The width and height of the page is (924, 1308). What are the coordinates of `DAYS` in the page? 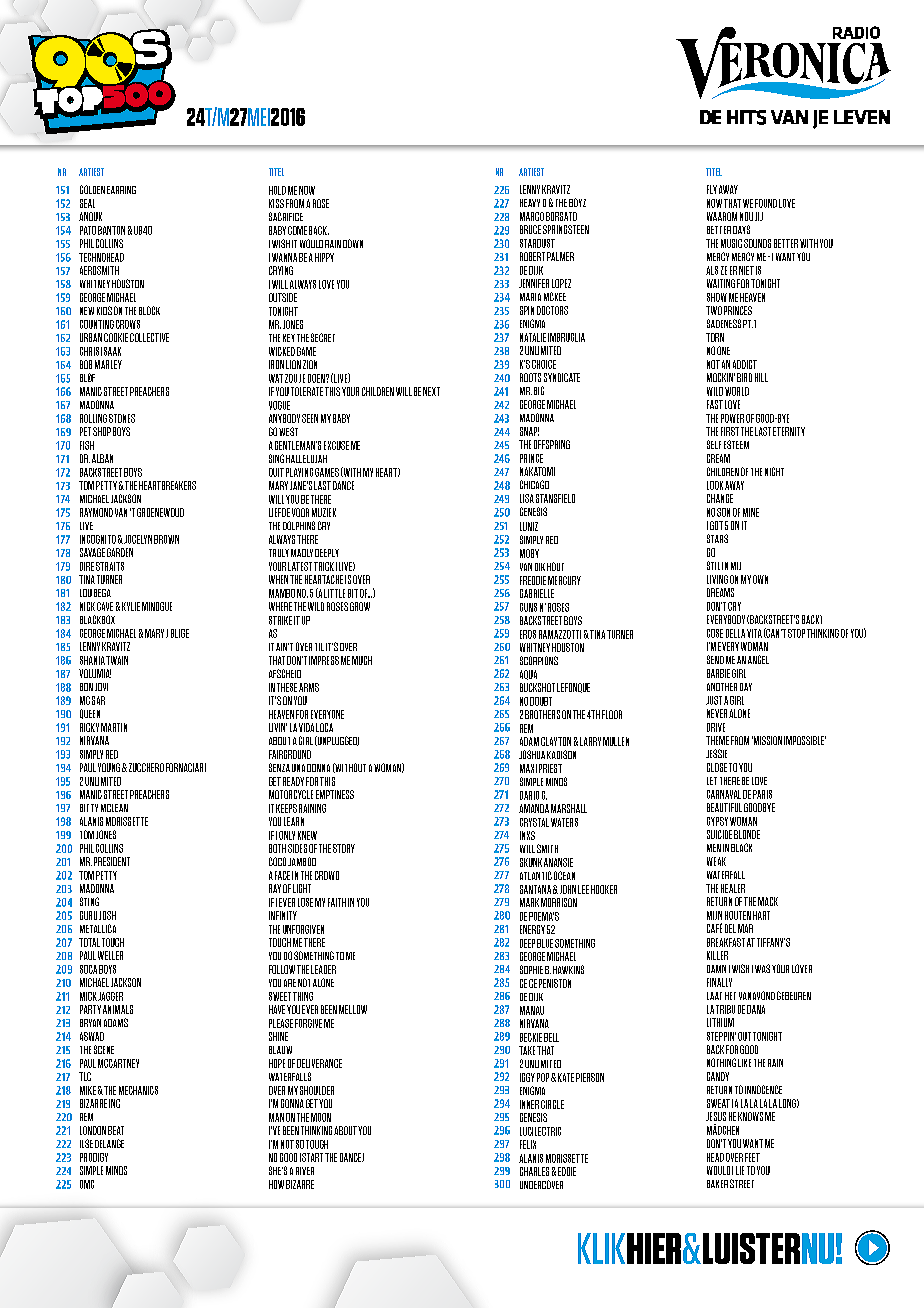 It's located at (741, 229).
